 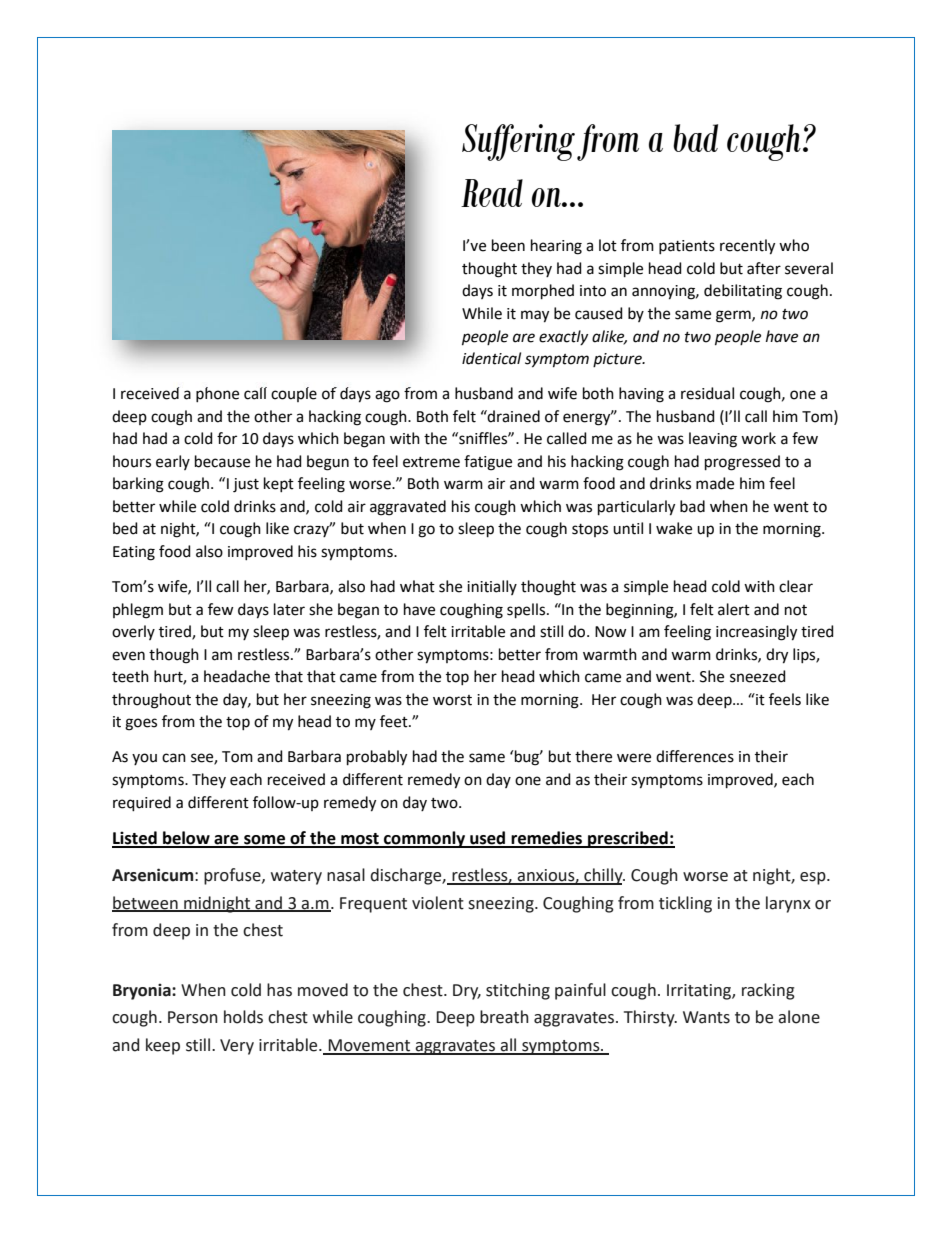 I want to click on Person, so click(x=193, y=1017).
